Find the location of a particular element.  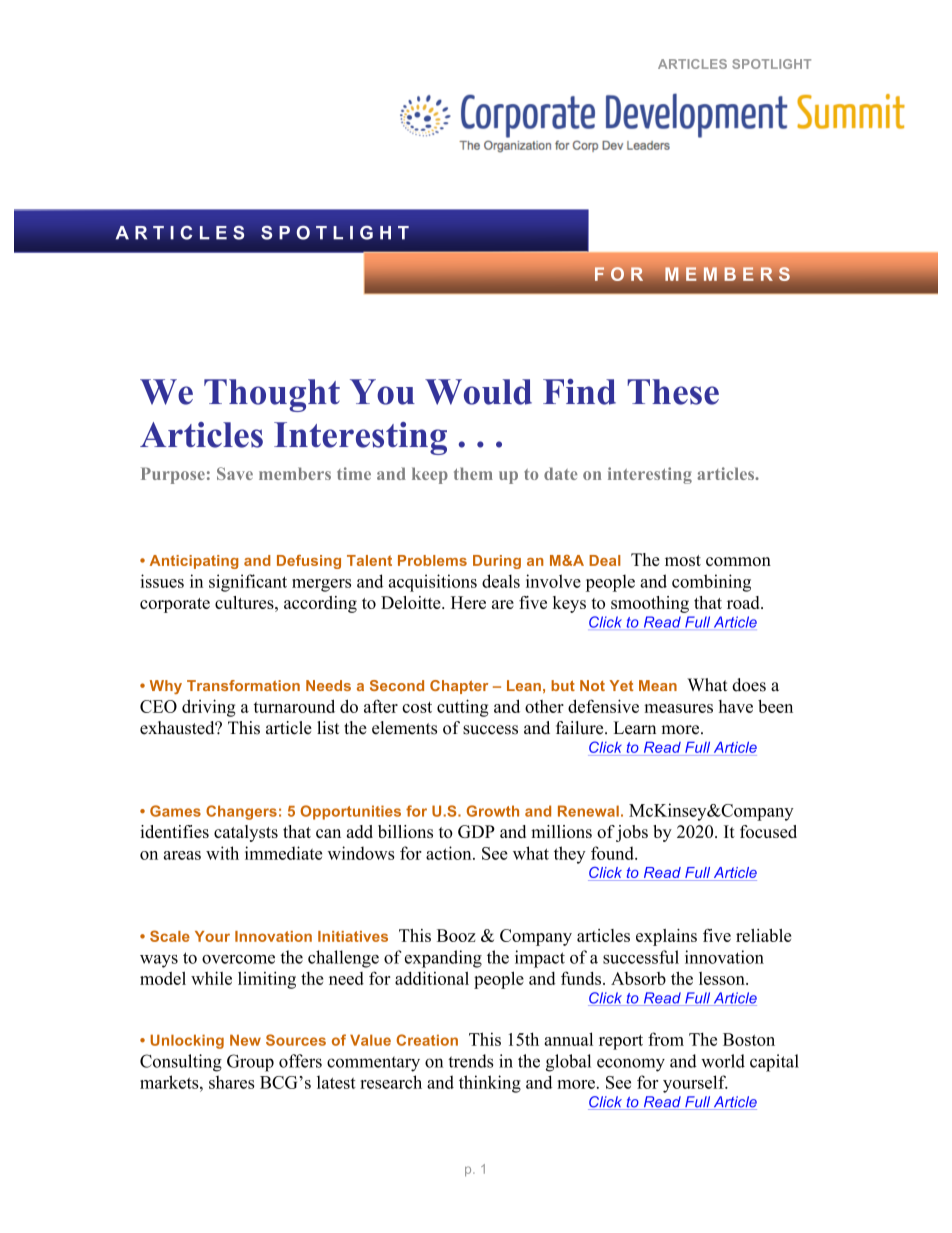

cutting is located at coordinates (463, 708).
